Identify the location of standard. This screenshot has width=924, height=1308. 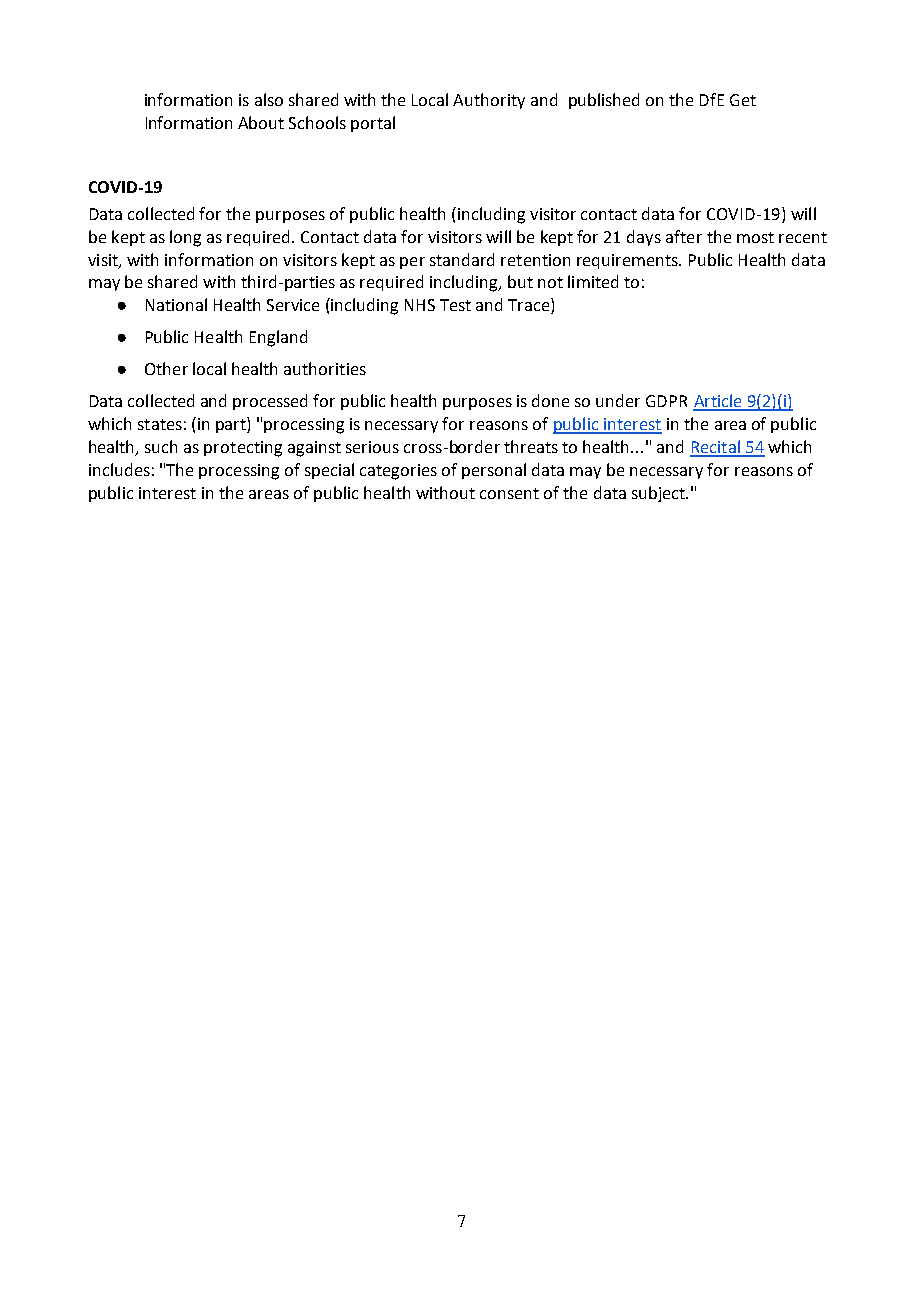
(462, 259).
